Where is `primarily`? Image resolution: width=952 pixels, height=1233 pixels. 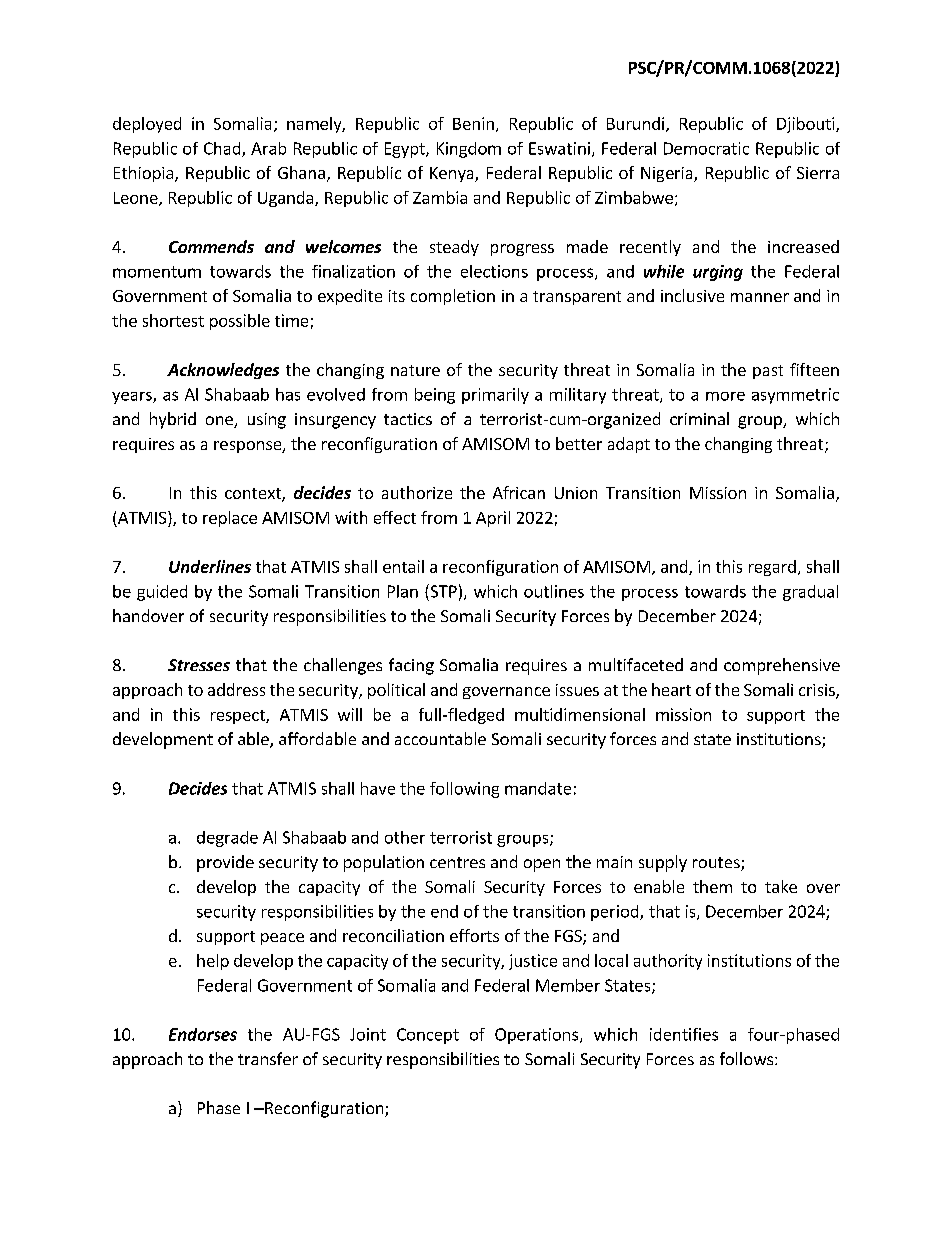 primarily is located at coordinates (495, 396).
